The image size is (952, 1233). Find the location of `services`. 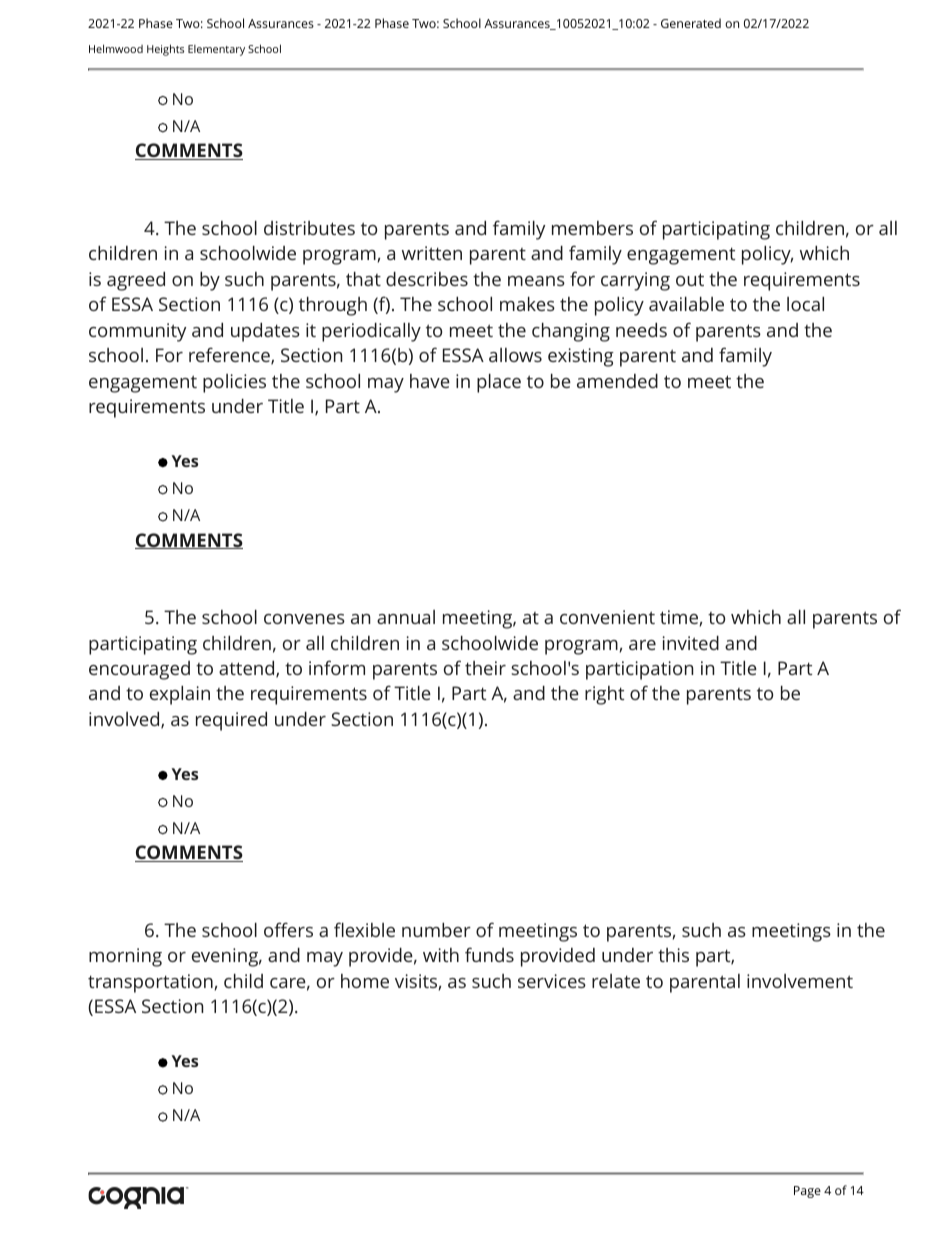

services is located at coordinates (552, 981).
